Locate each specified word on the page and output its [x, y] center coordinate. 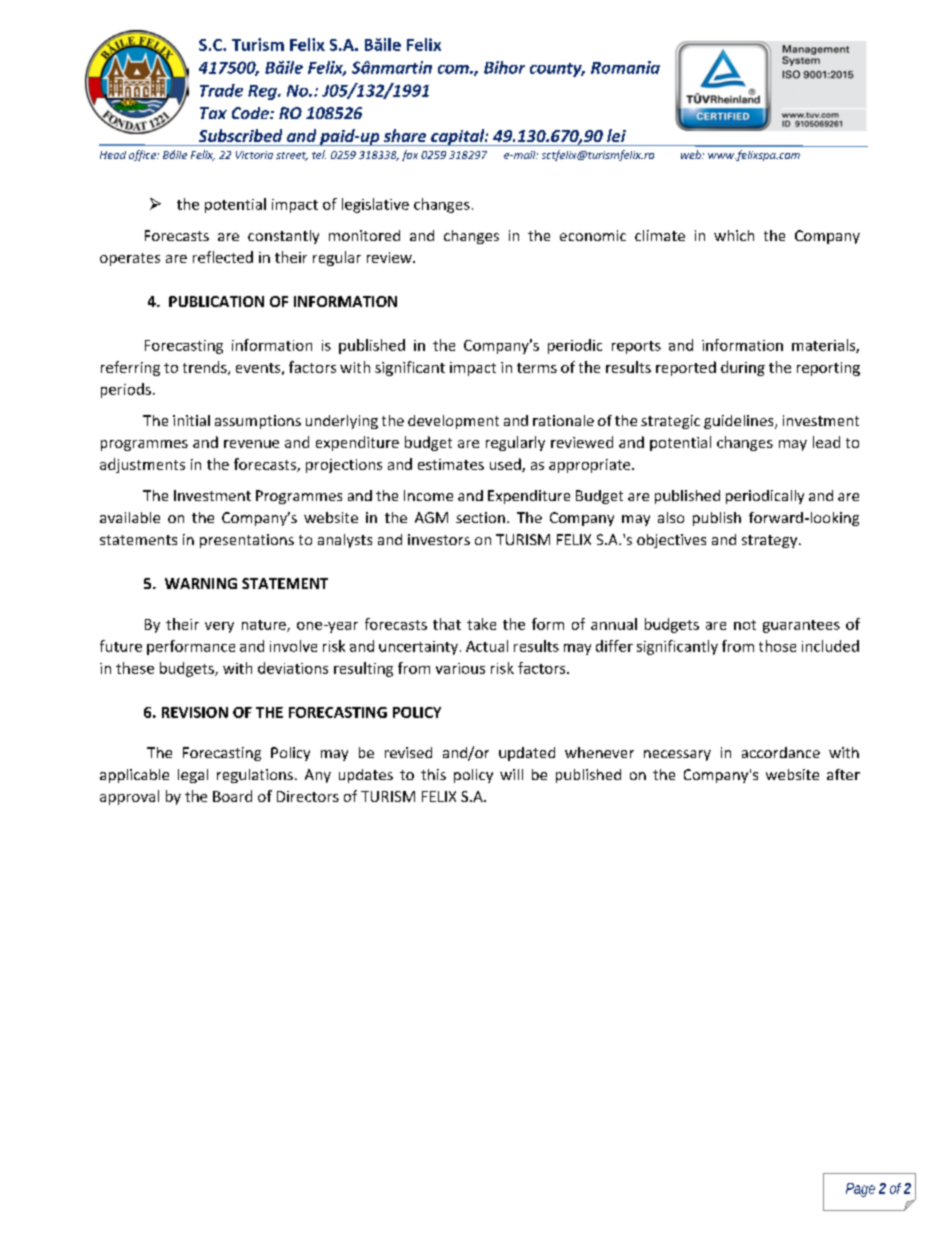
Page [860, 1190]
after [843, 774]
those [777, 646]
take [481, 624]
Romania [625, 67]
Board [232, 796]
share [405, 135]
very [219, 627]
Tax [213, 113]
